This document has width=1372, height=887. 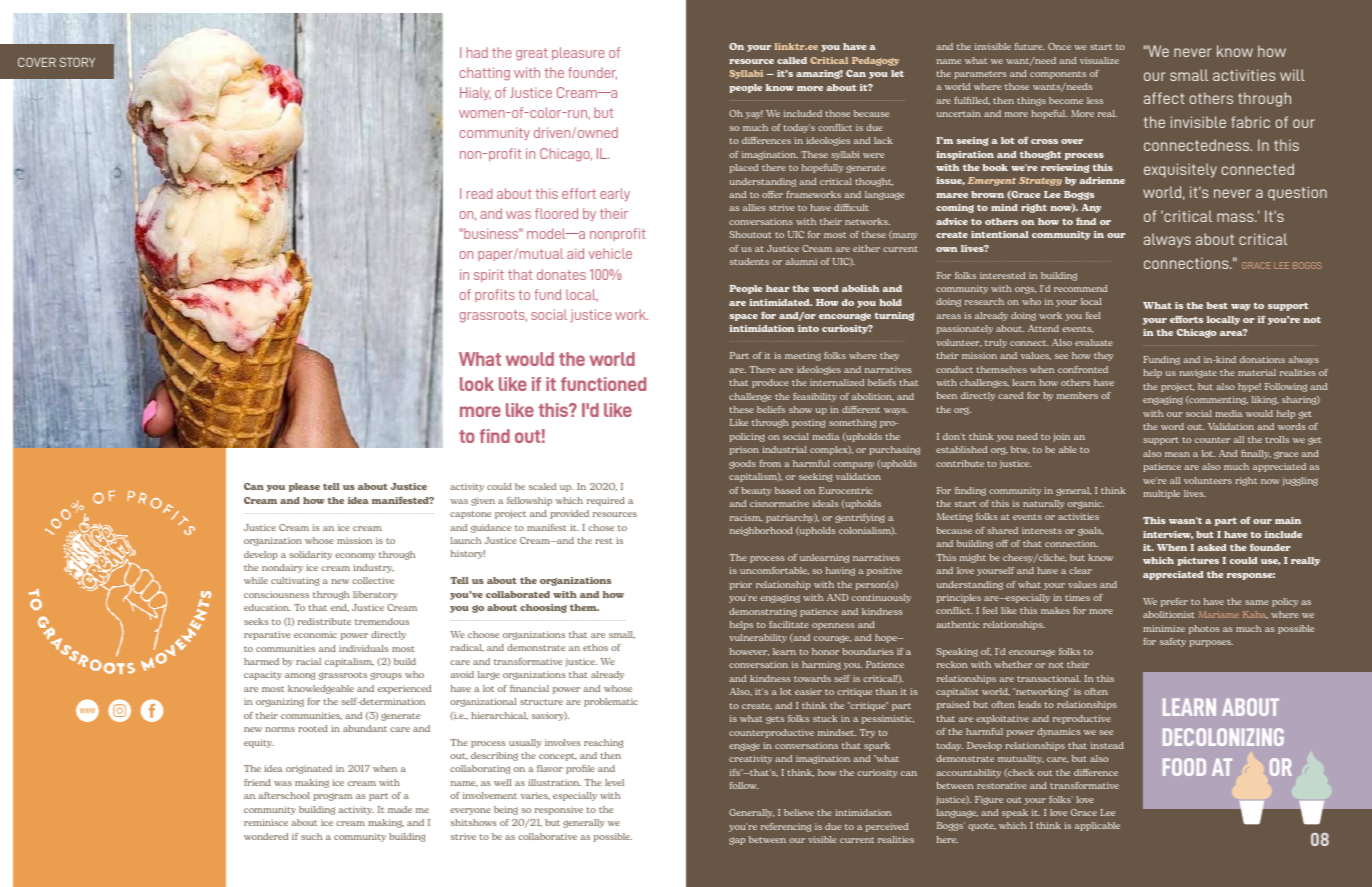 I want to click on believe, so click(x=799, y=812).
